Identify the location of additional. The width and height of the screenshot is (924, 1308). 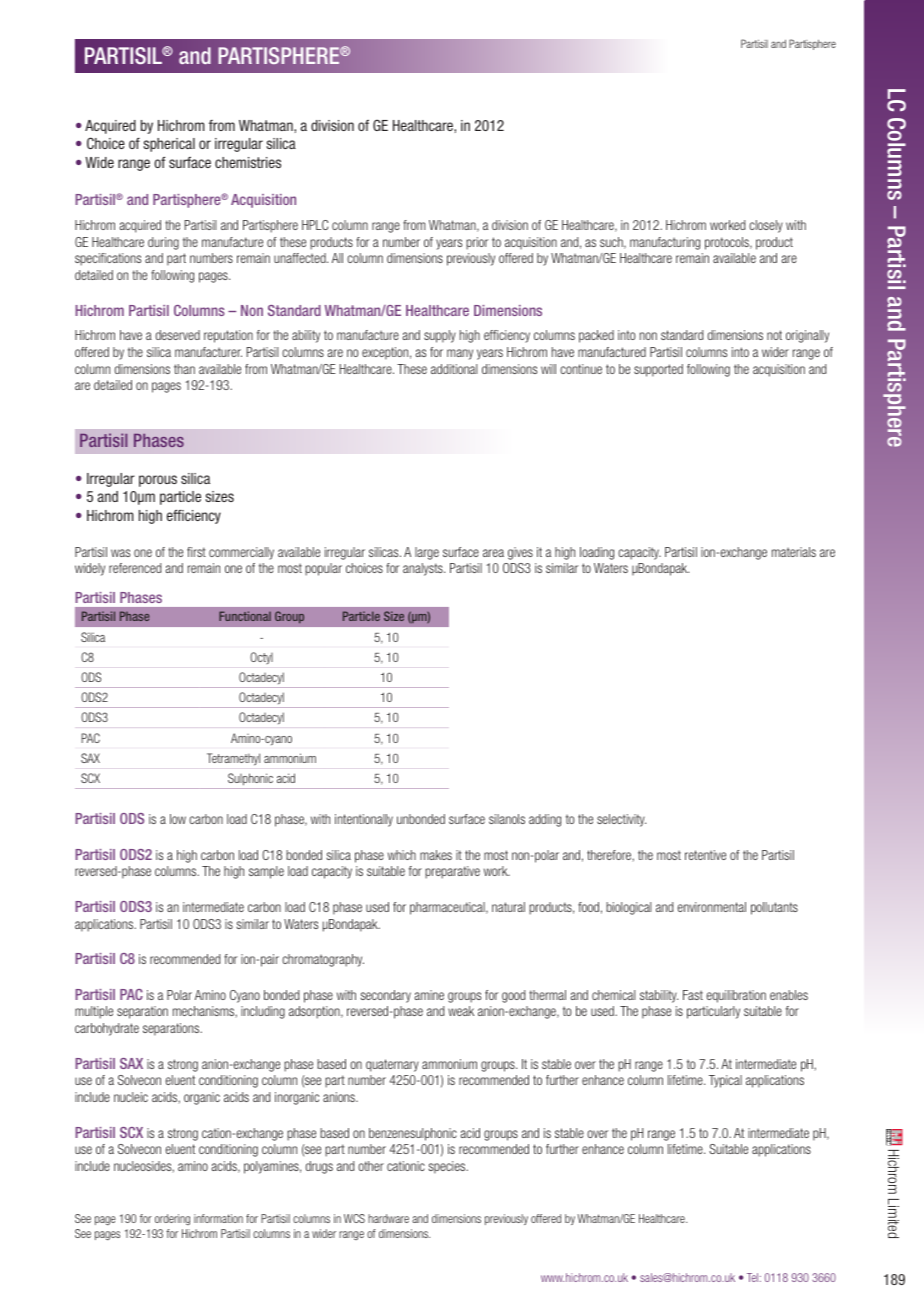
(454, 369).
